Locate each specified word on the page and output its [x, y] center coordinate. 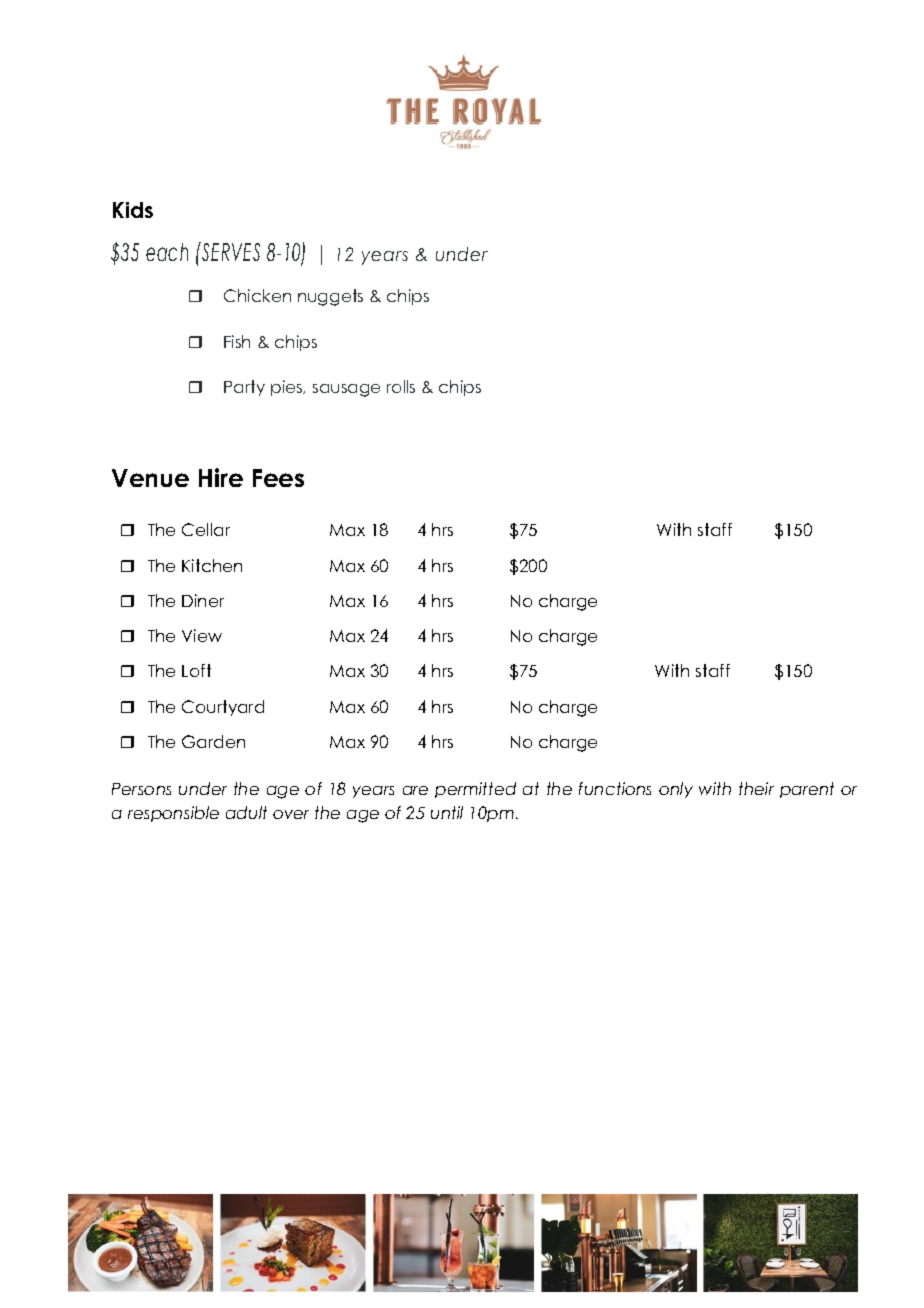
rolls [401, 386]
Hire [221, 477]
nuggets [330, 297]
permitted [475, 790]
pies [288, 388]
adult [246, 812]
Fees [278, 478]
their [756, 788]
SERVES [230, 251]
